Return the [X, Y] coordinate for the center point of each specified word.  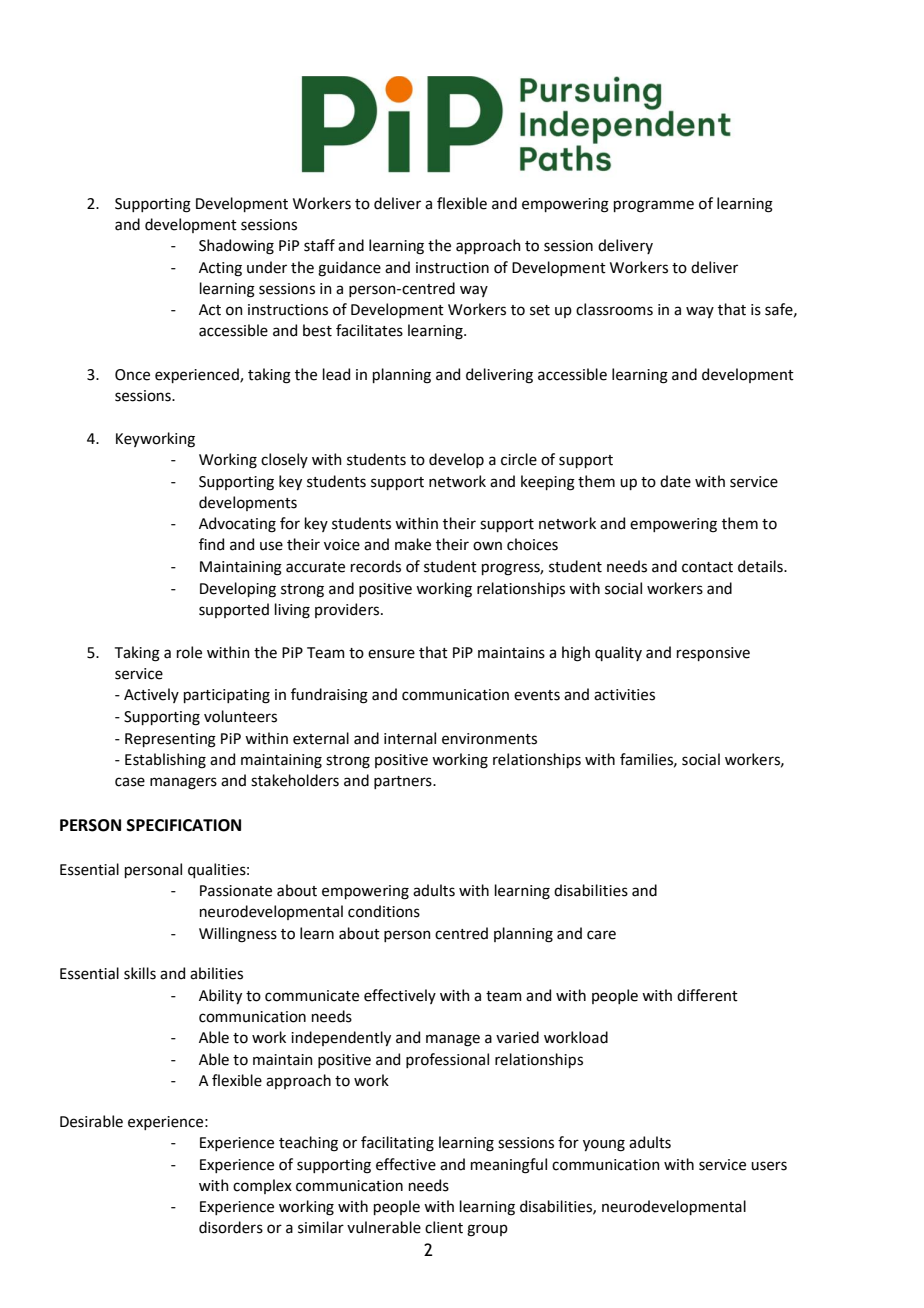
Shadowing [236, 247]
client [444, 1227]
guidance [349, 269]
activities [624, 695]
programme [654, 206]
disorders [231, 1227]
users [769, 1166]
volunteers [240, 716]
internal [410, 738]
